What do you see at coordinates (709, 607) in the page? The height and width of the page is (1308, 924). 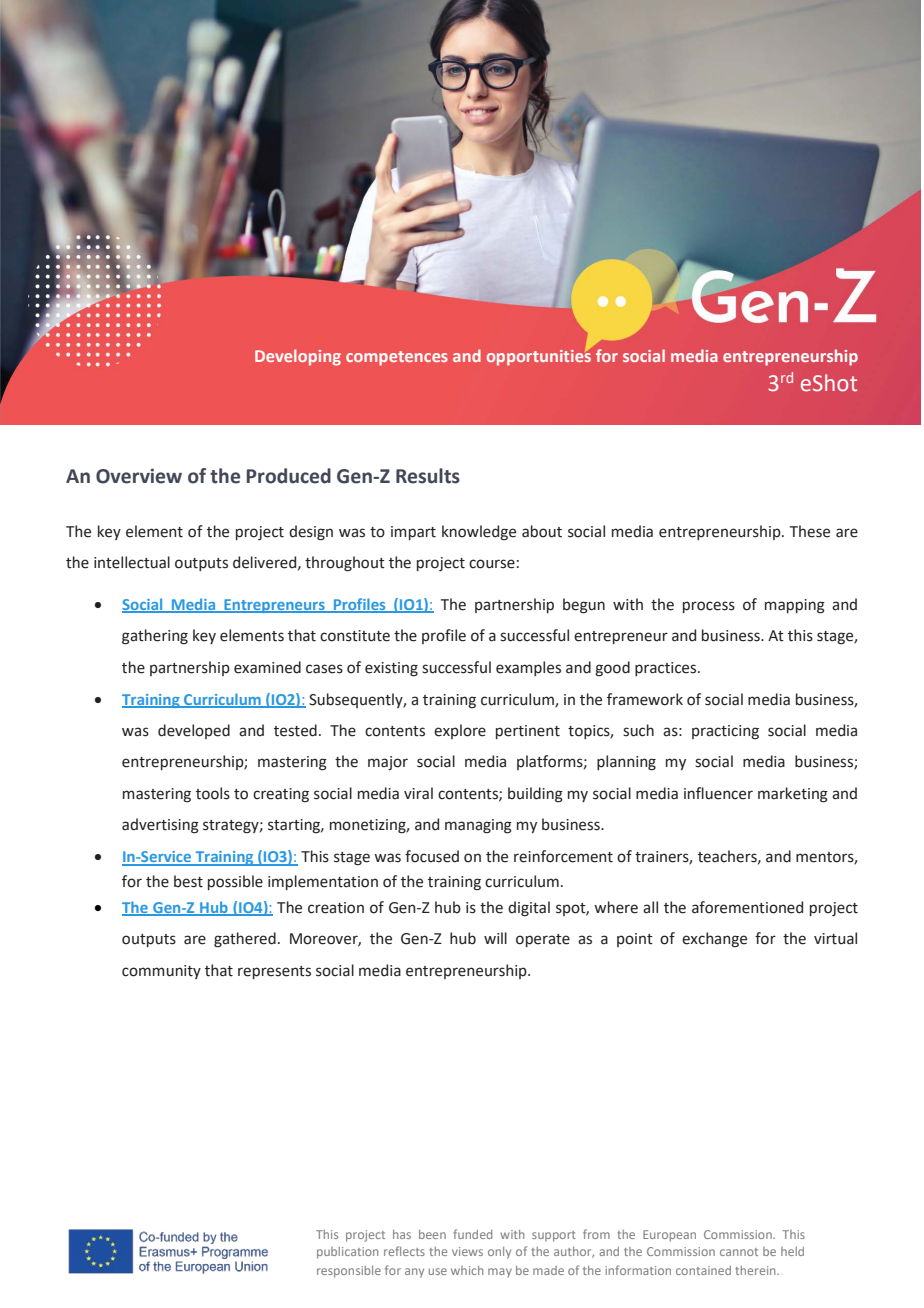 I see `process` at bounding box center [709, 607].
